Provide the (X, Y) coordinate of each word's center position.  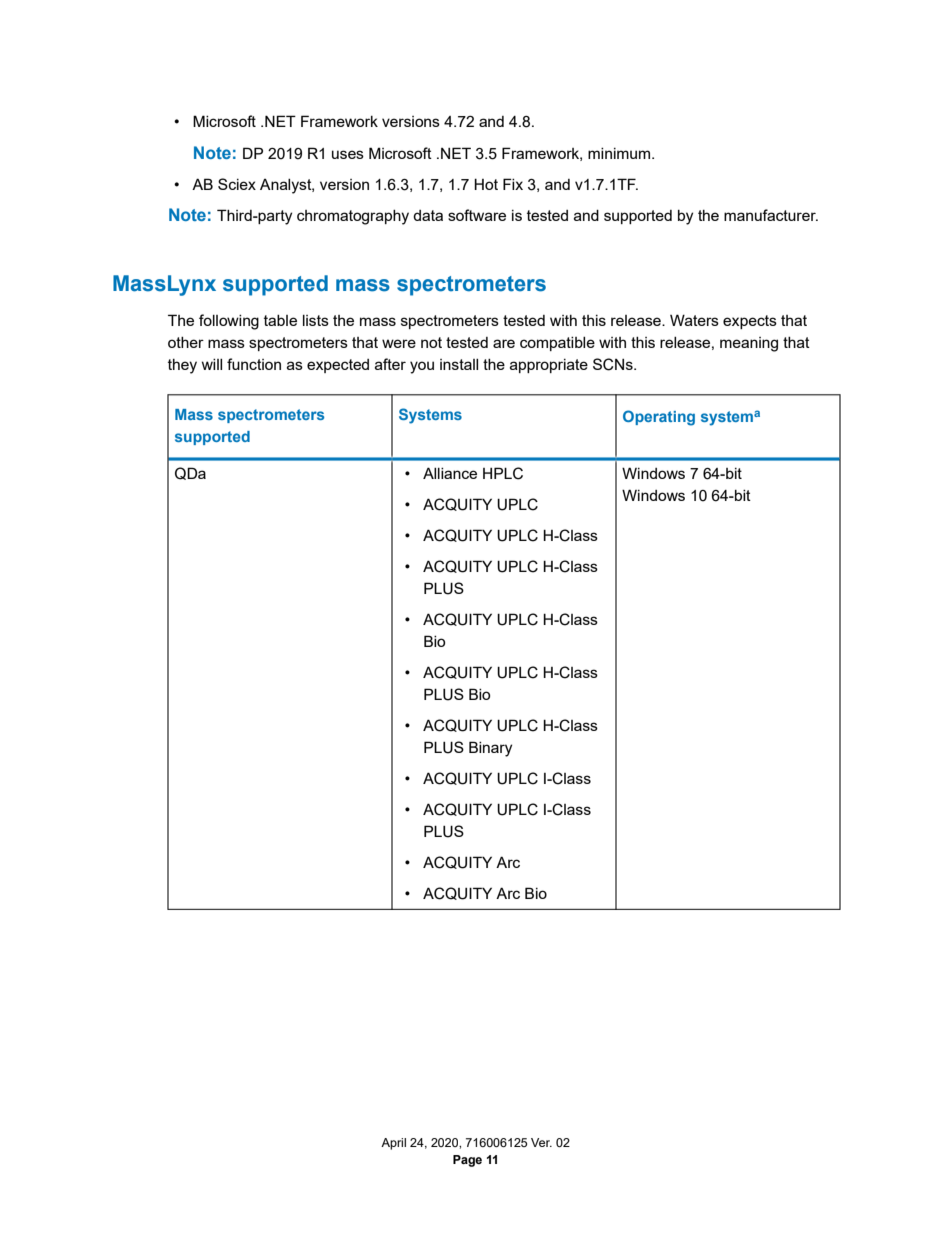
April (393, 1144)
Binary (490, 749)
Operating (659, 418)
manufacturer (771, 215)
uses (348, 154)
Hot (486, 184)
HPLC (503, 473)
